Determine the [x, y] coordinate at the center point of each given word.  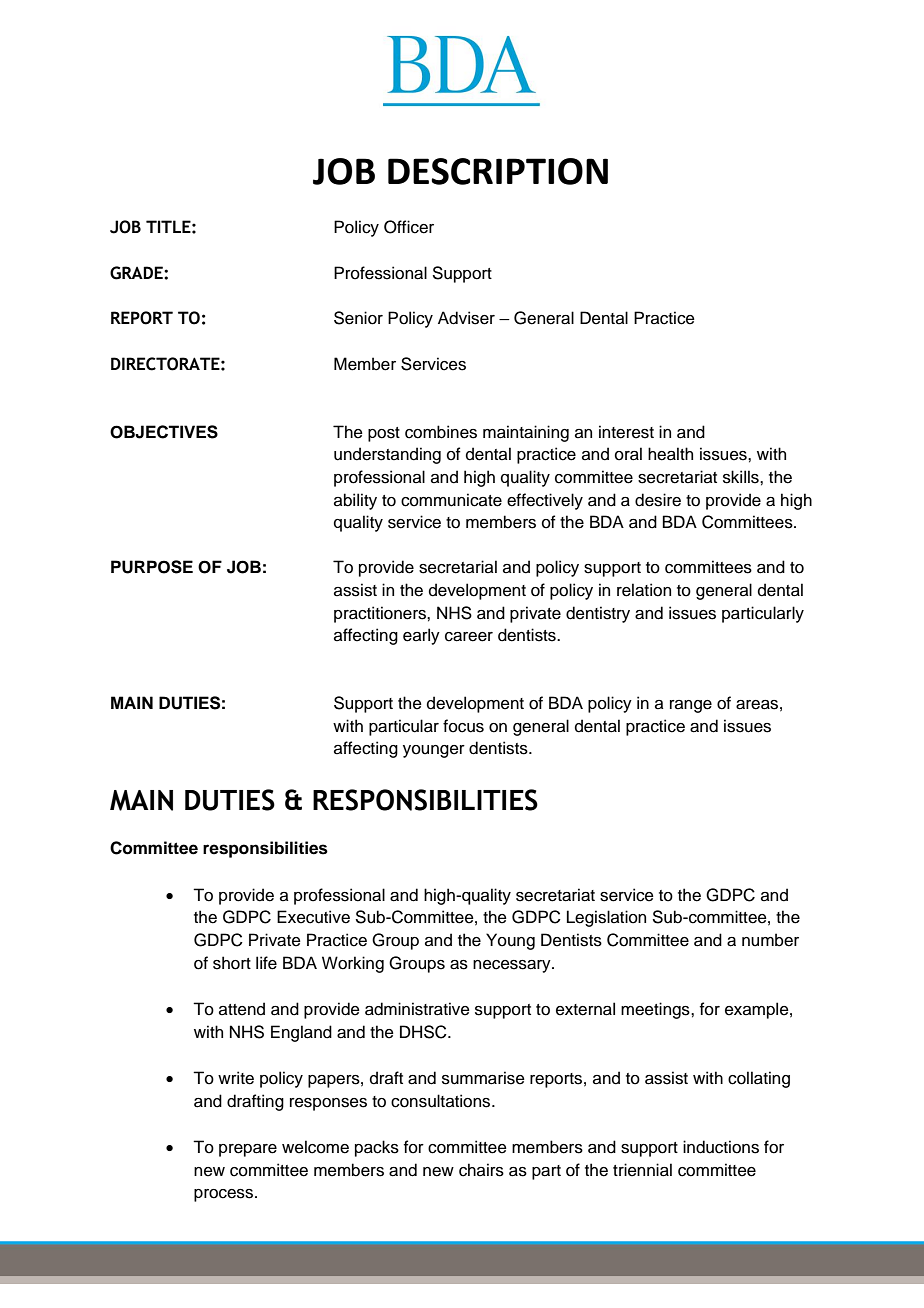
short [232, 963]
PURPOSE [152, 567]
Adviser [466, 318]
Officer [409, 227]
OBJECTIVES [164, 432]
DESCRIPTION [498, 171]
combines [441, 432]
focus [463, 726]
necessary [513, 966]
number [770, 940]
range [691, 706]
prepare [248, 1150]
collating [759, 1079]
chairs [481, 1170]
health [670, 454]
